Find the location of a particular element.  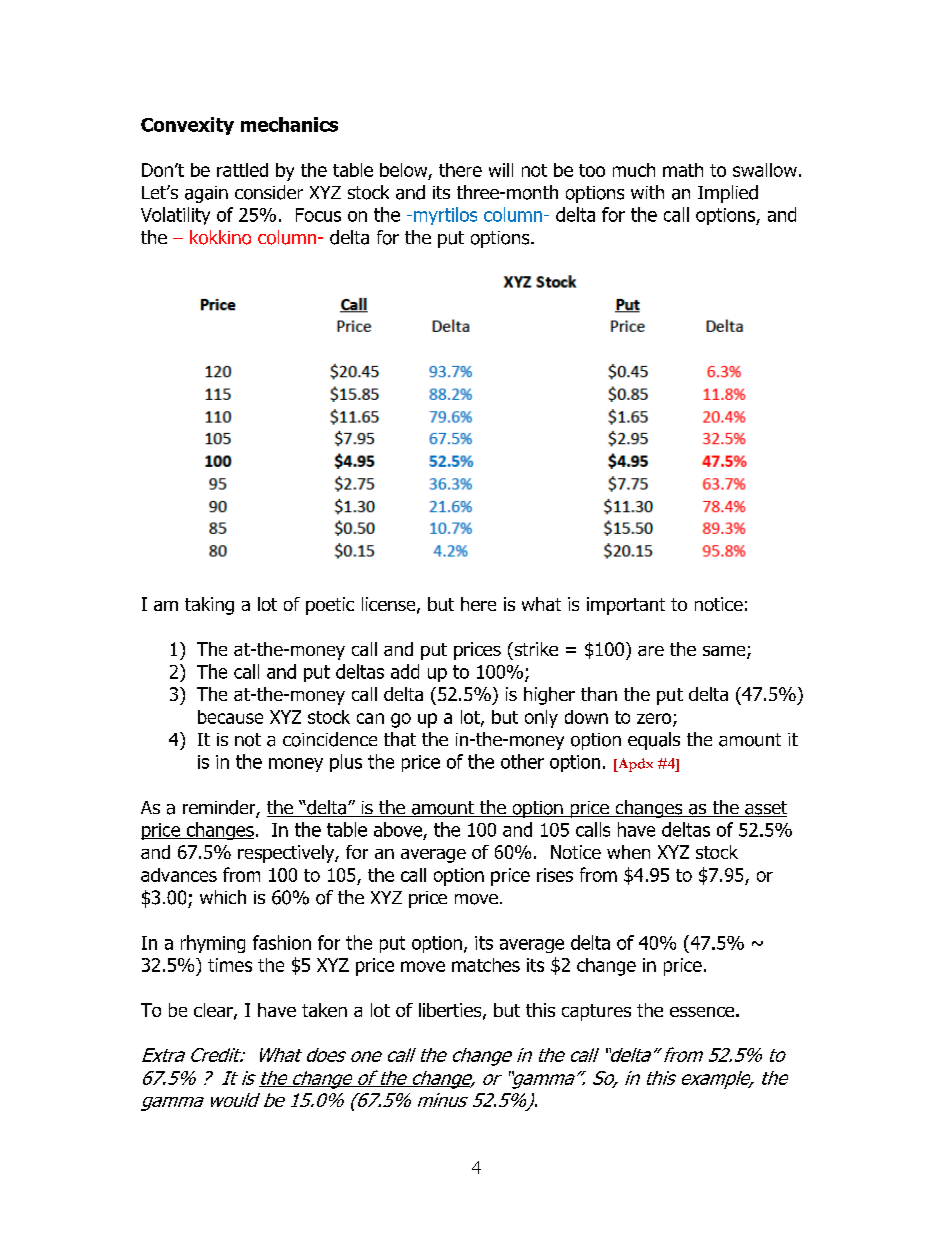

matches is located at coordinates (486, 965).
